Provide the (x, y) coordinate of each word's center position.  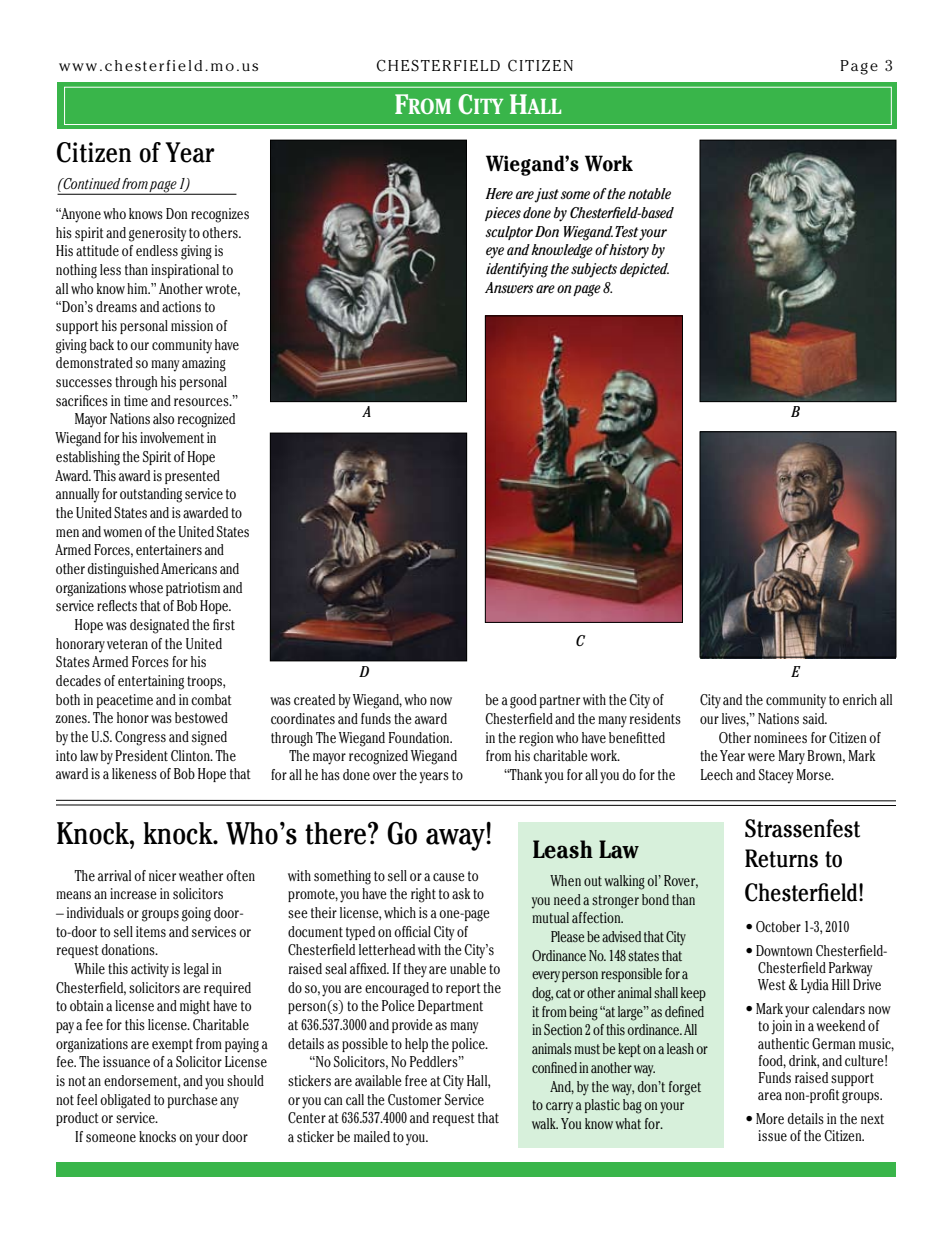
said (815, 718)
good (523, 701)
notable (649, 193)
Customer (414, 1100)
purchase (193, 1101)
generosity (157, 234)
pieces (503, 214)
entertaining (151, 682)
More (770, 1118)
